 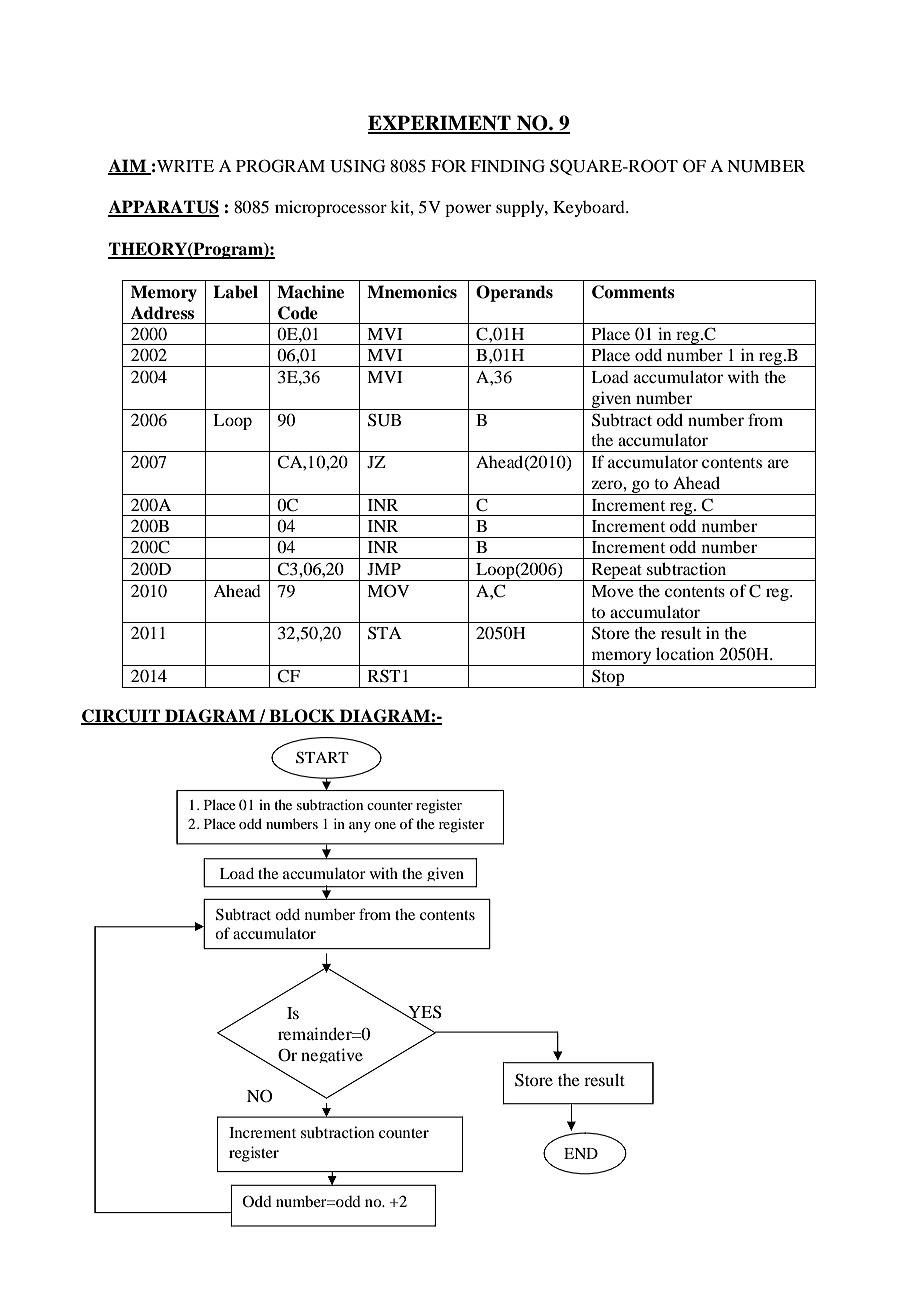 I want to click on USING, so click(x=358, y=166).
